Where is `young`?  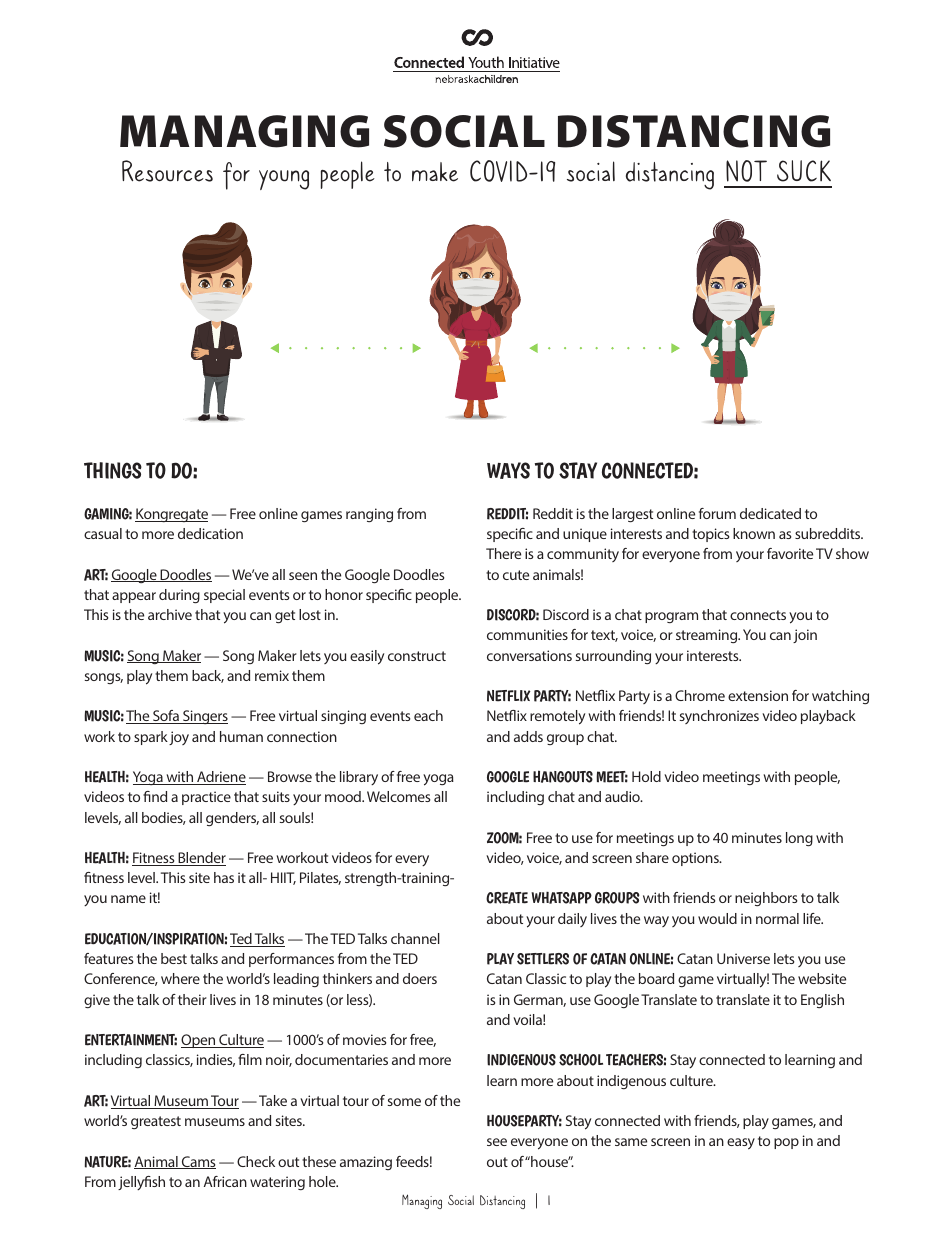
young is located at coordinates (284, 180).
